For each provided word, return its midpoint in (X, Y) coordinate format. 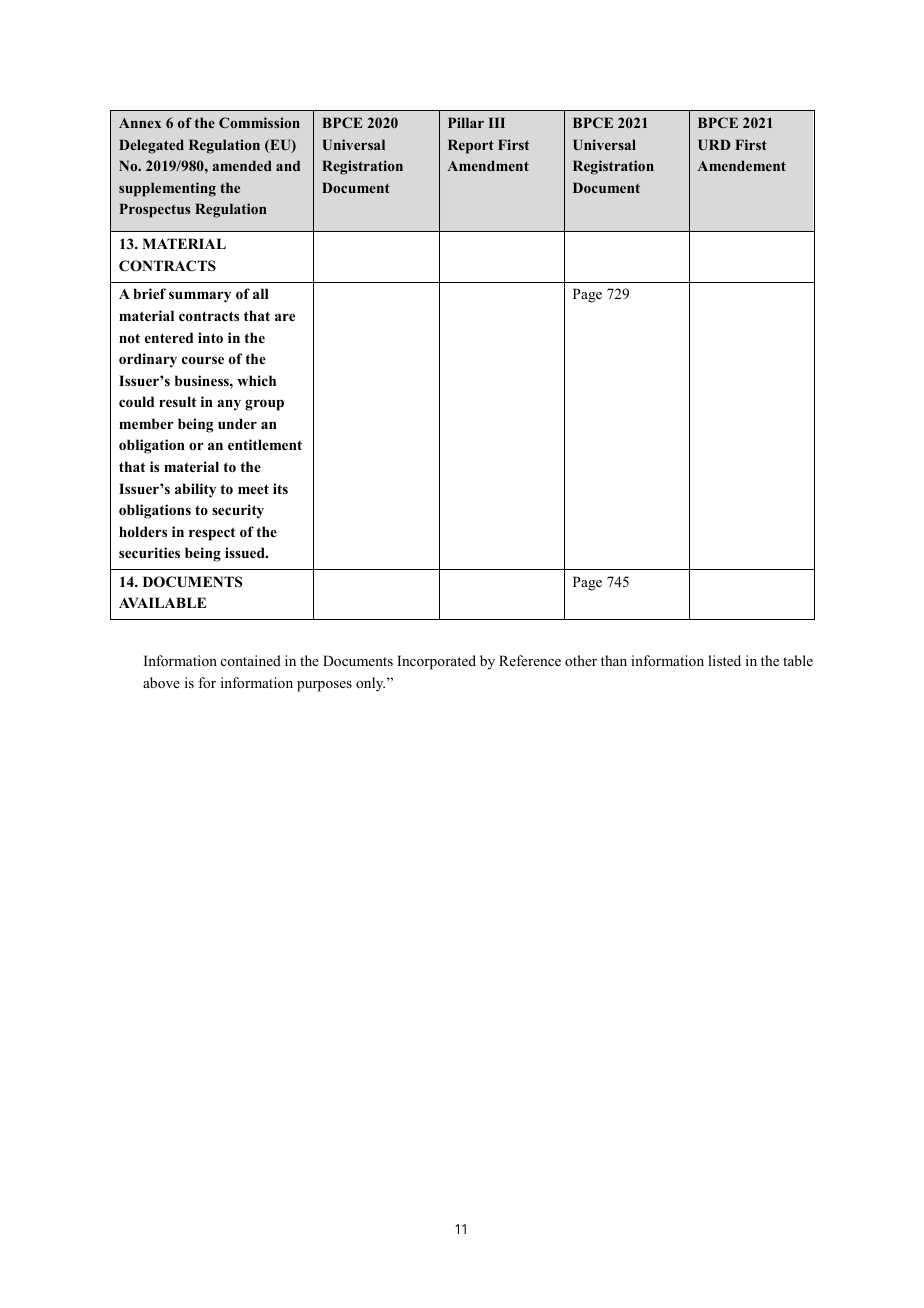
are (285, 317)
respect (212, 534)
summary (200, 297)
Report (471, 146)
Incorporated (436, 662)
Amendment (488, 165)
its (280, 488)
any (229, 405)
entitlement (265, 444)
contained (251, 660)
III (497, 122)
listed (724, 660)
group (264, 405)
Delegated (151, 146)
